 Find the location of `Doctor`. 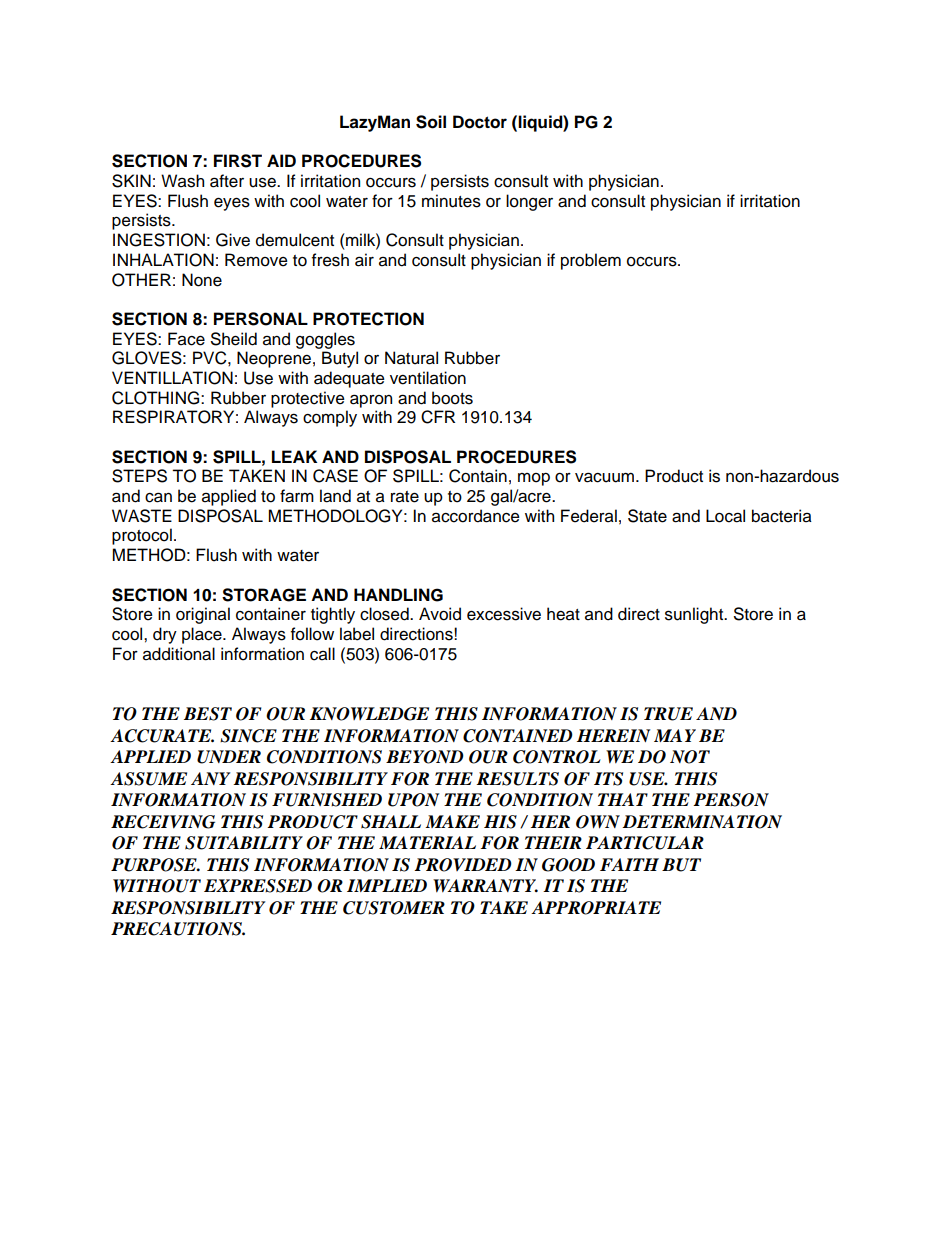

Doctor is located at coordinates (480, 122).
